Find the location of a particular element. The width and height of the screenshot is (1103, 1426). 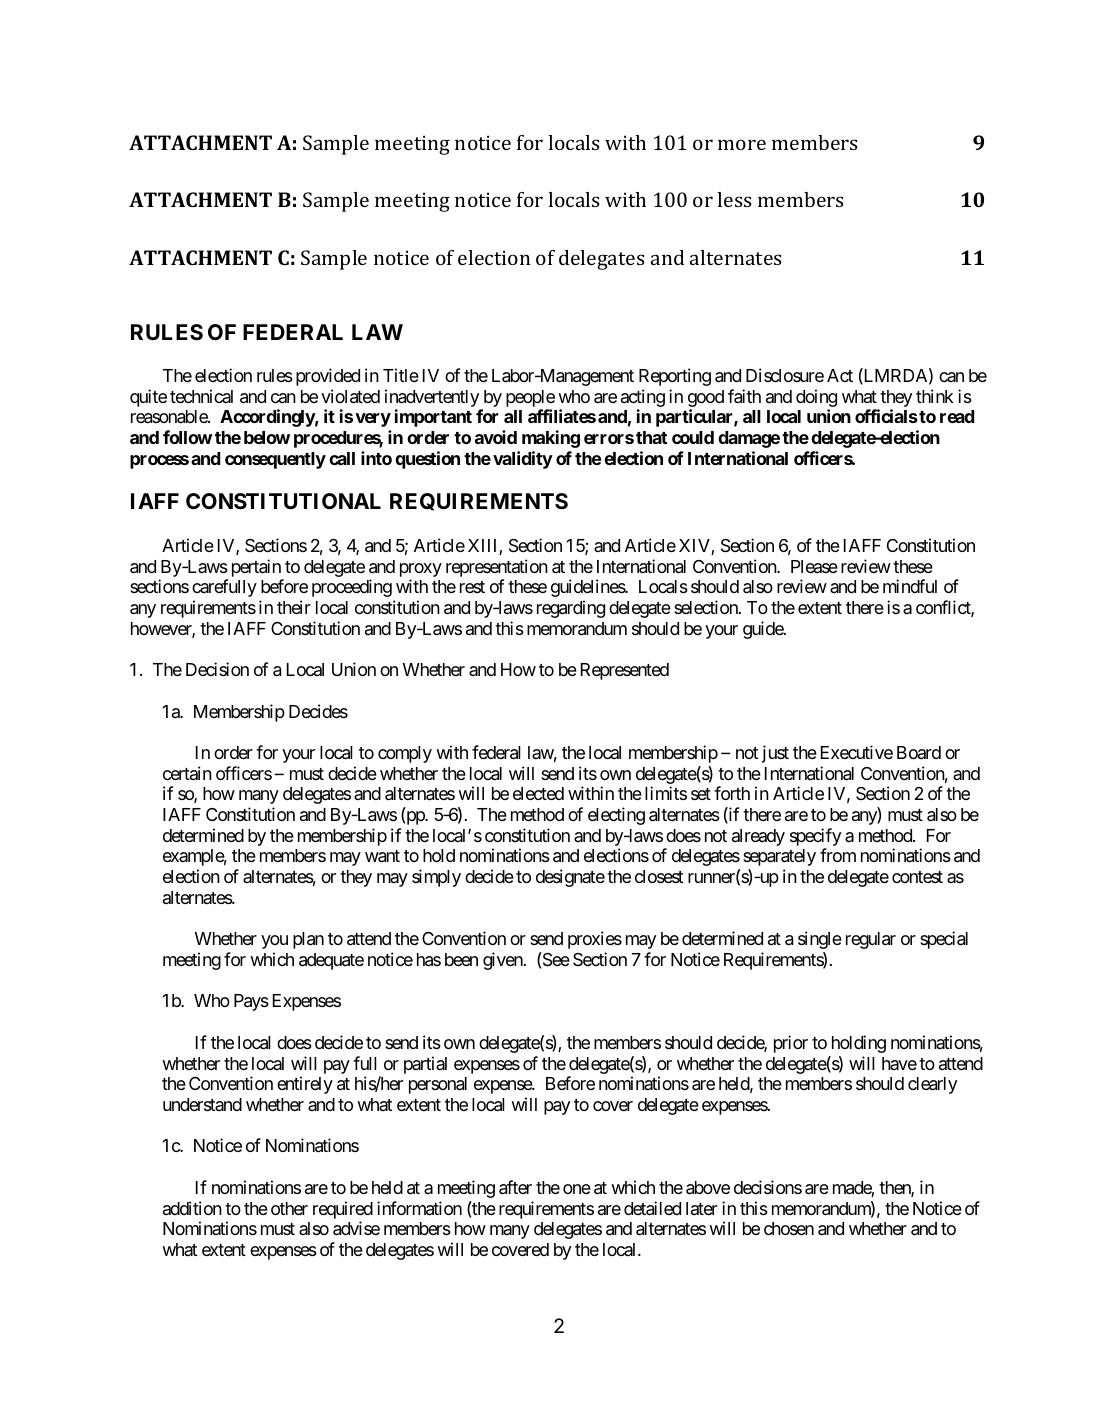

certain is located at coordinates (187, 773).
